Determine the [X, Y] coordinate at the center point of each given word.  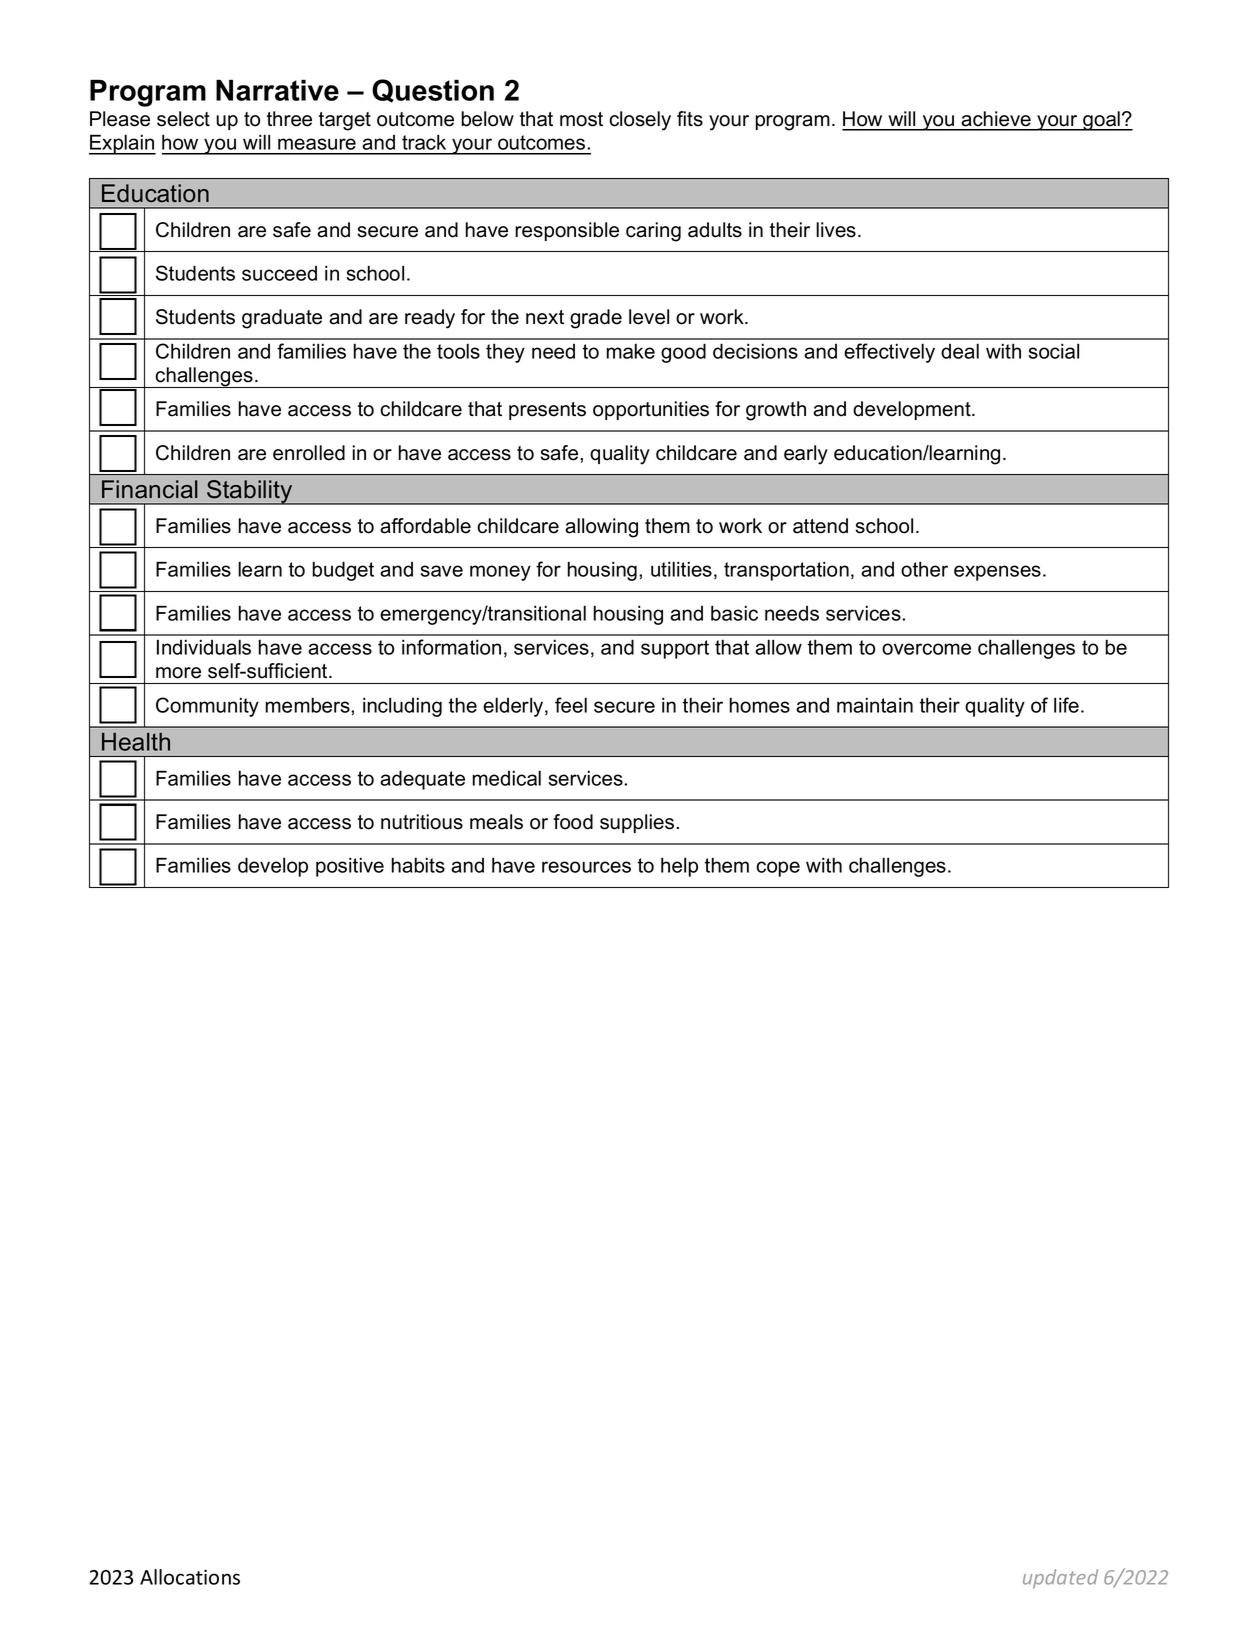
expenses [997, 573]
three [289, 119]
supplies [637, 823]
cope [778, 869]
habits [418, 865]
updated [1060, 1578]
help [679, 867]
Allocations [190, 1577]
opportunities [651, 410]
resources [586, 867]
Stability [250, 492]
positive [350, 867]
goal [1101, 121]
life [1066, 705]
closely [640, 121]
